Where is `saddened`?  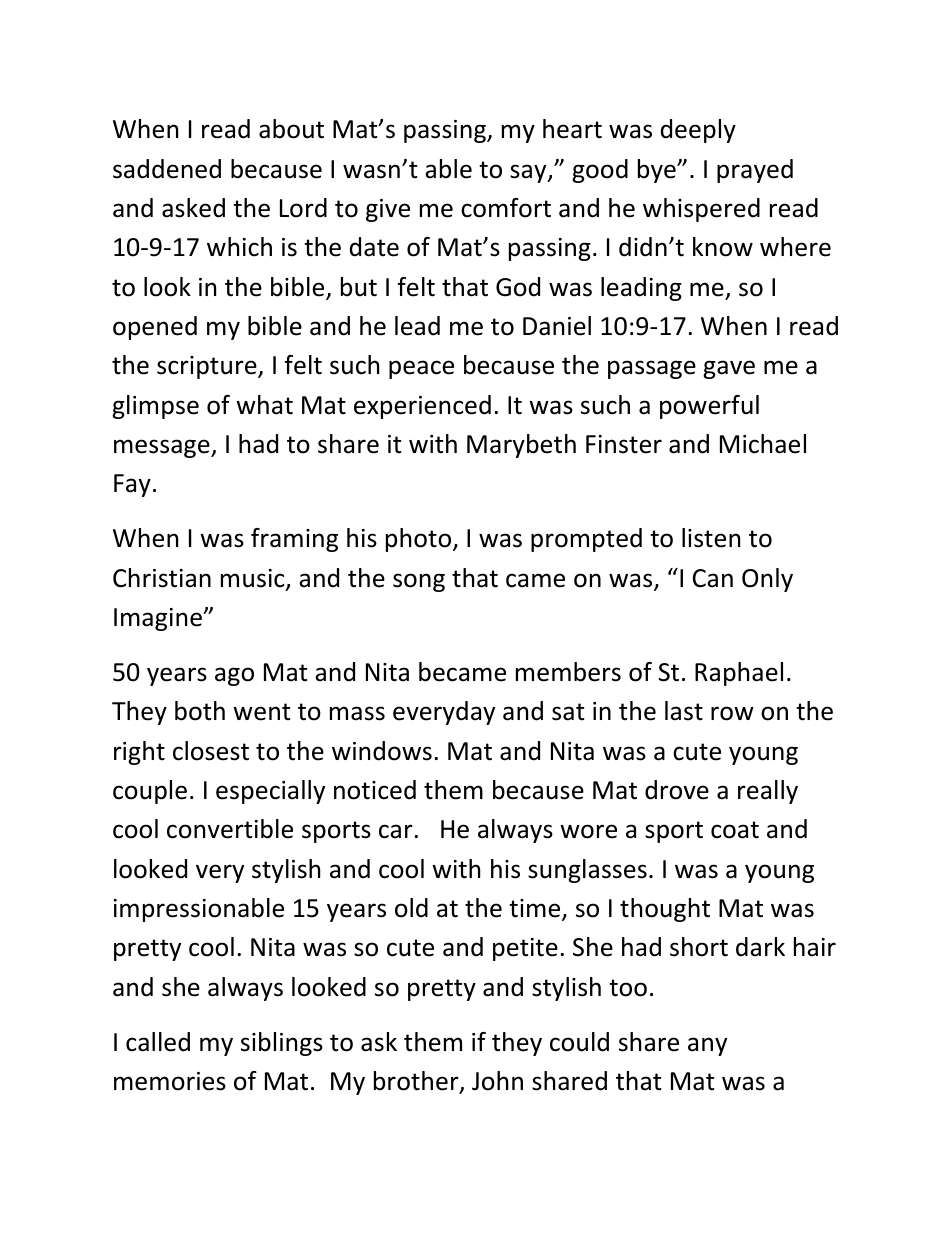 saddened is located at coordinates (167, 169).
